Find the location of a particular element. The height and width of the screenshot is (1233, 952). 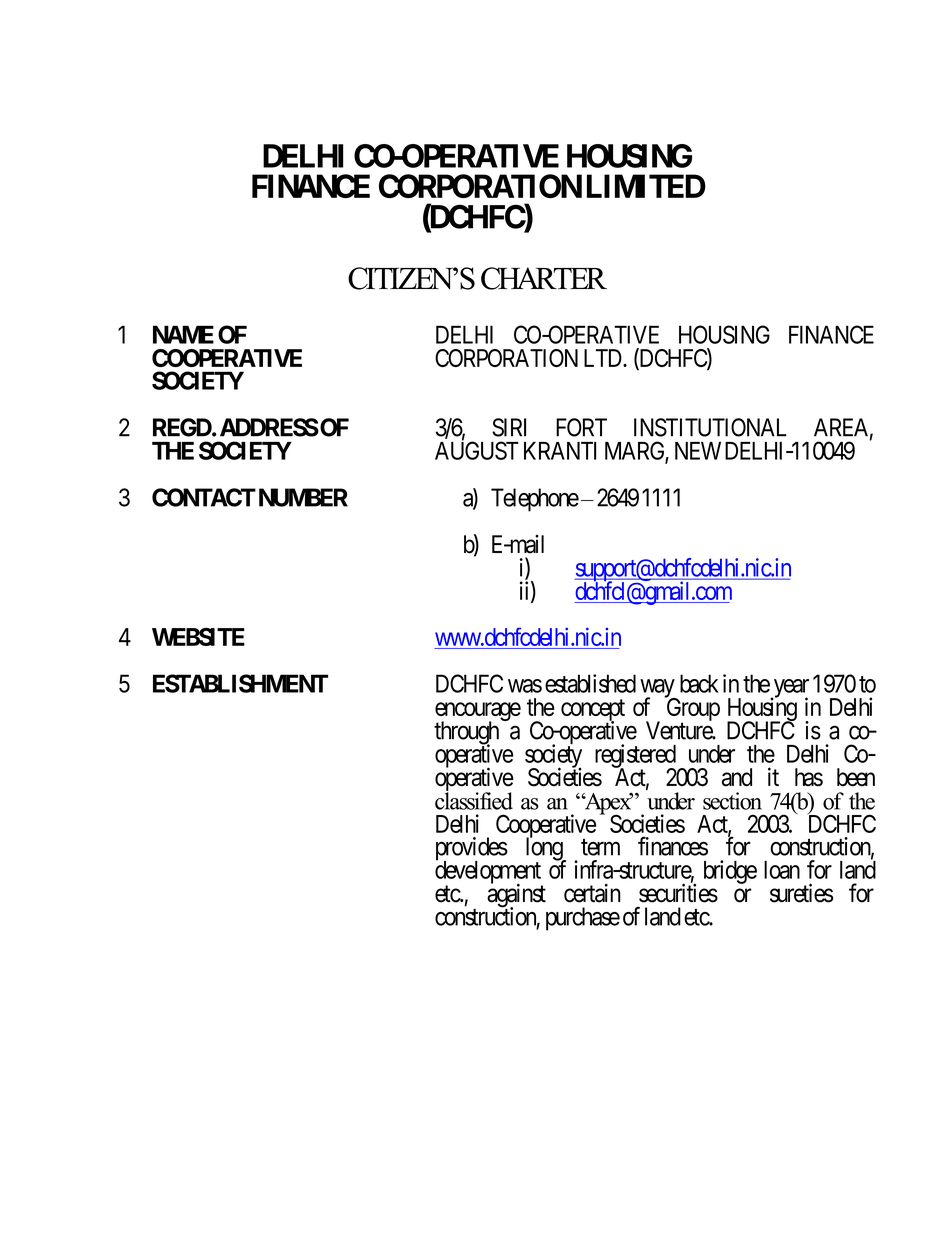

NEW is located at coordinates (698, 451).
